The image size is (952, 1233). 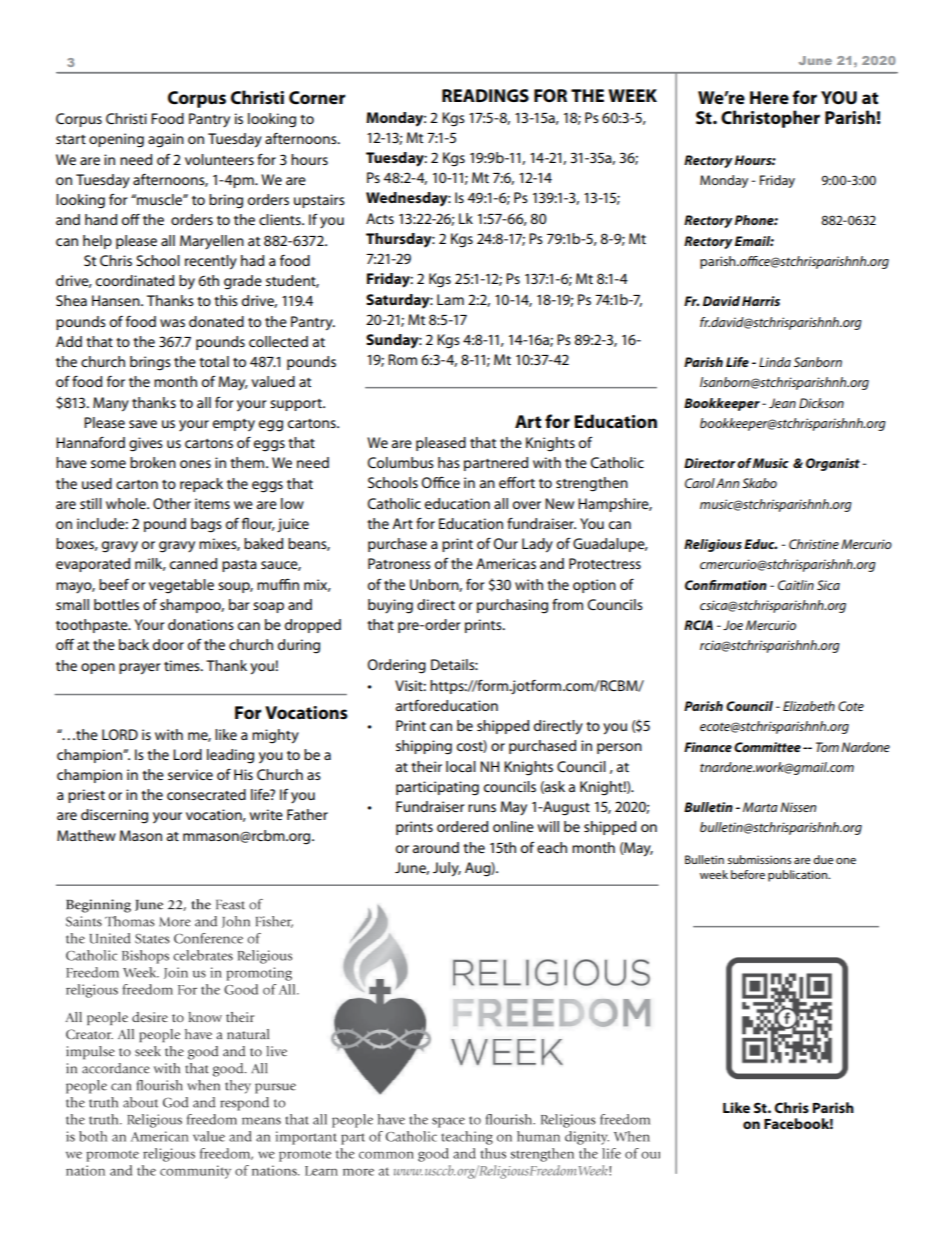 I want to click on Matthew, so click(x=86, y=835).
